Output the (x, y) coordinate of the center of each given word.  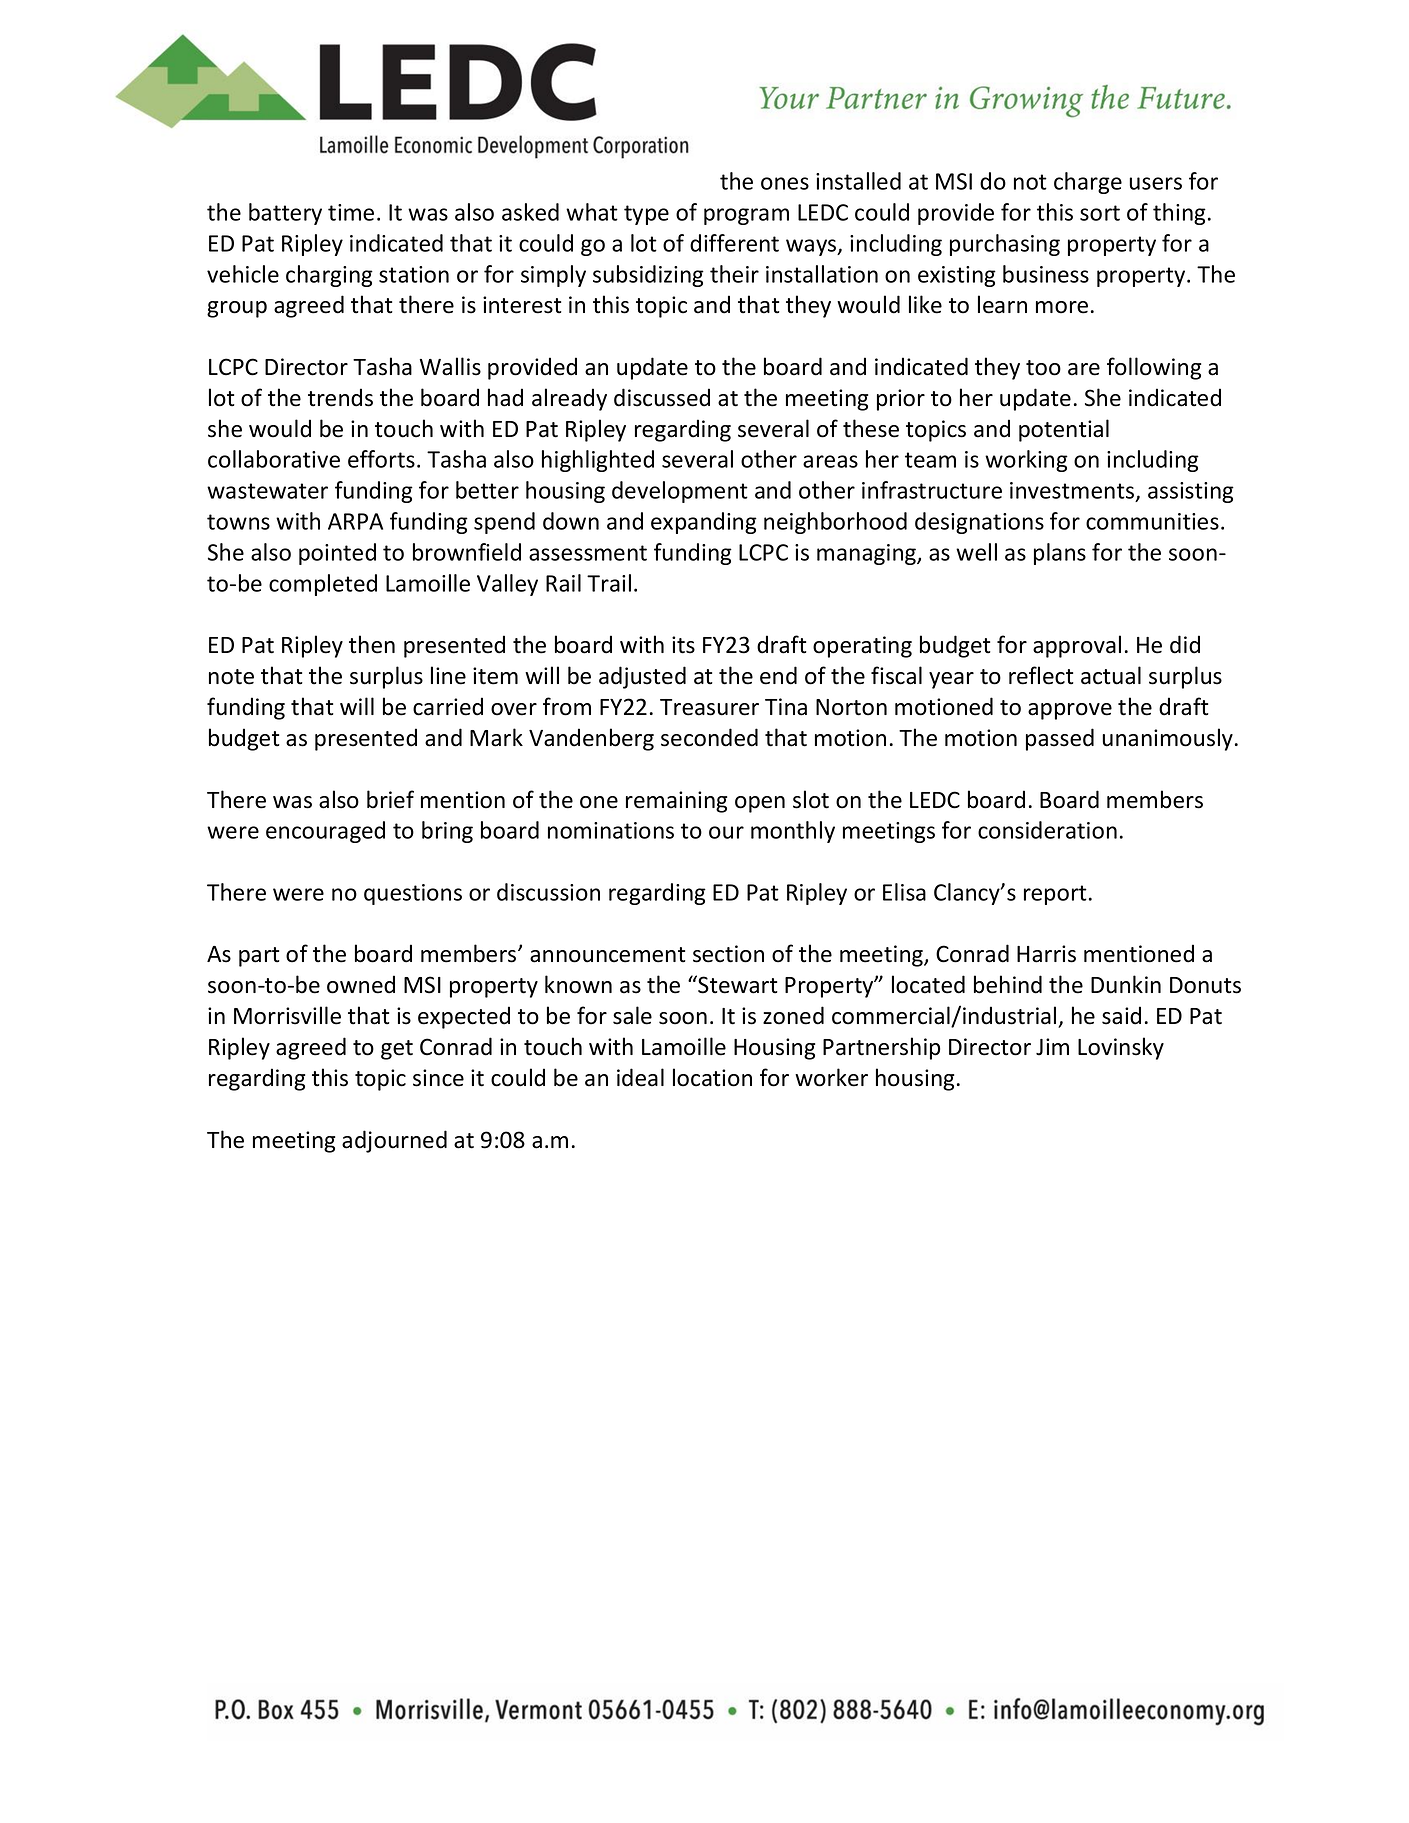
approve (1070, 711)
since (438, 1078)
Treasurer (709, 707)
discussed (662, 397)
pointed (337, 554)
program (746, 216)
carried (448, 706)
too (1043, 368)
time (351, 212)
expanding (704, 523)
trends (340, 397)
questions (413, 894)
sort (1100, 213)
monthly (793, 832)
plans (1060, 554)
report (1055, 895)
